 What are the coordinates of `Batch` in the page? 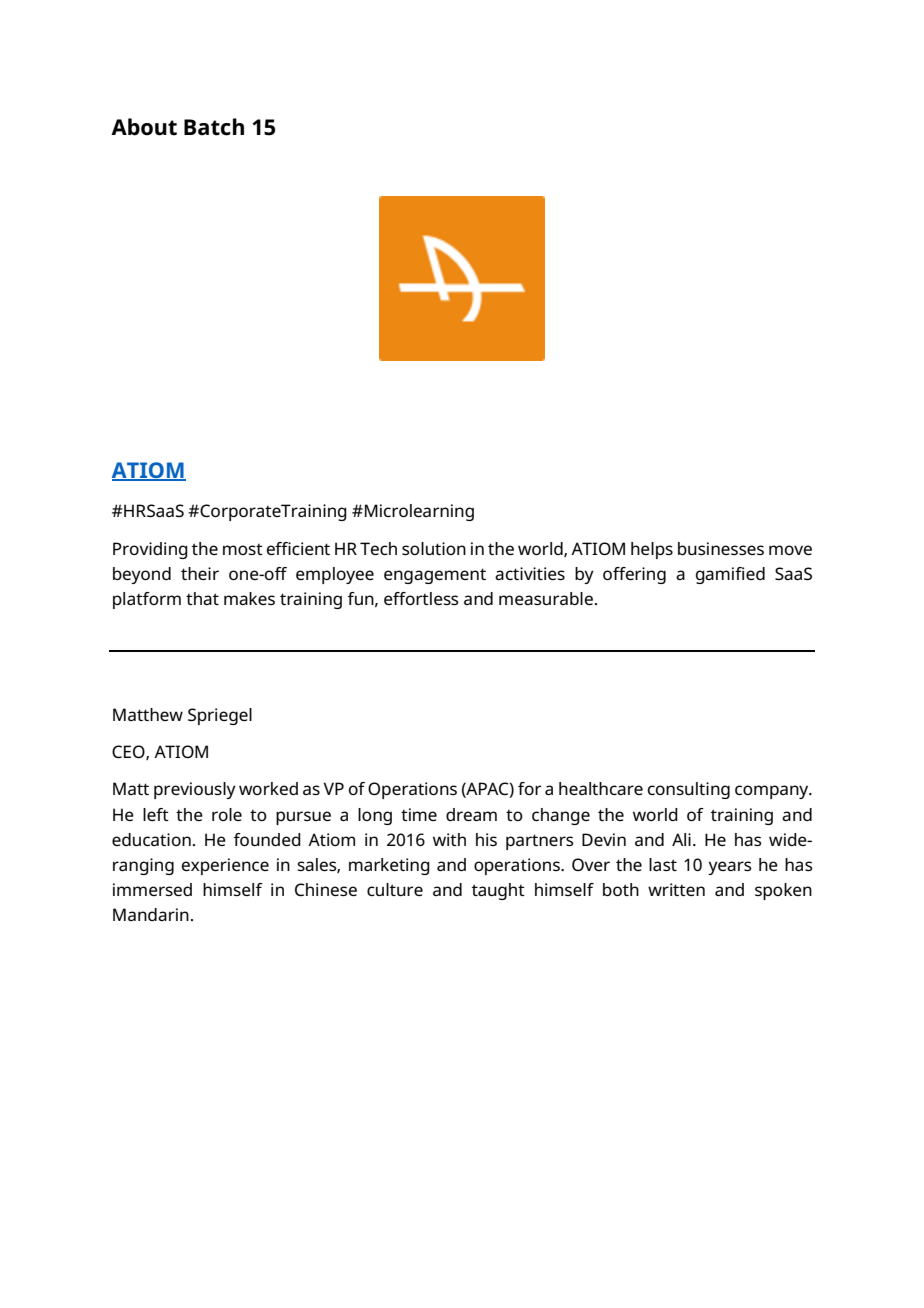 It's located at (214, 127).
